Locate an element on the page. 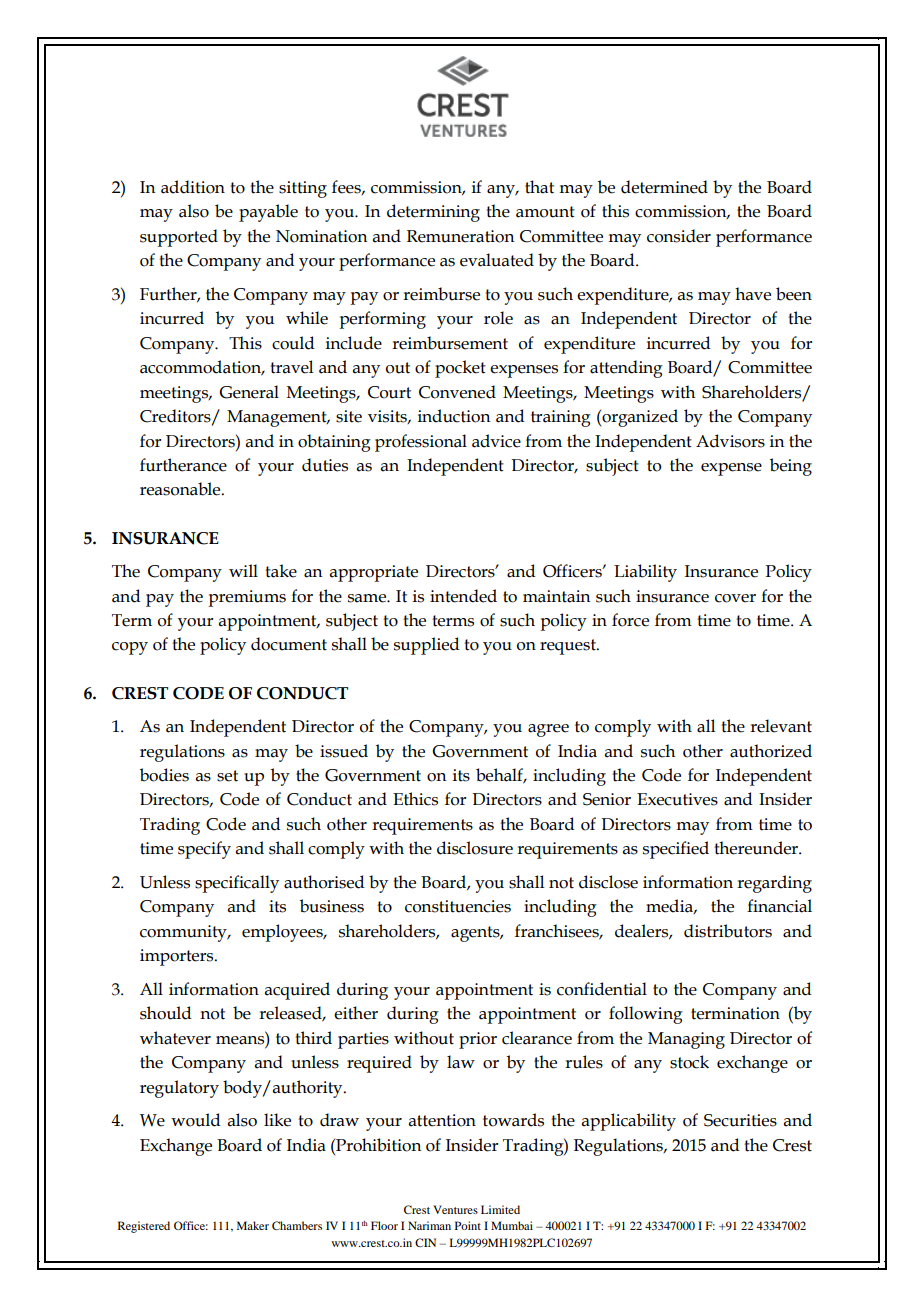 The width and height of the image is (924, 1307). supported is located at coordinates (179, 238).
